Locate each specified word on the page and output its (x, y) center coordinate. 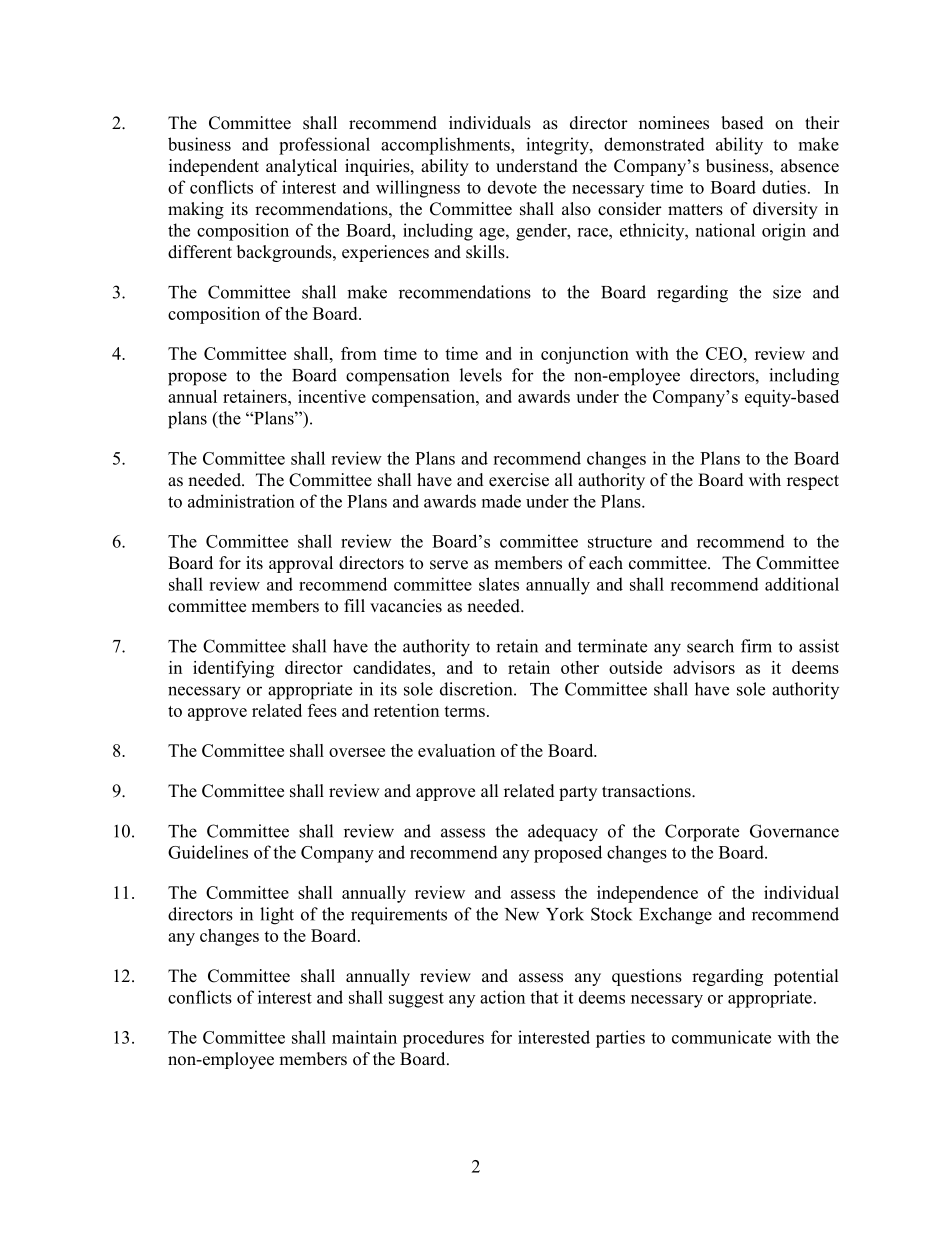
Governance (794, 831)
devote (512, 187)
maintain (364, 1037)
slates (499, 584)
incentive (332, 396)
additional (802, 584)
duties (784, 187)
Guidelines (208, 852)
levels (481, 375)
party (578, 793)
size (787, 292)
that (544, 997)
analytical (301, 167)
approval (301, 564)
